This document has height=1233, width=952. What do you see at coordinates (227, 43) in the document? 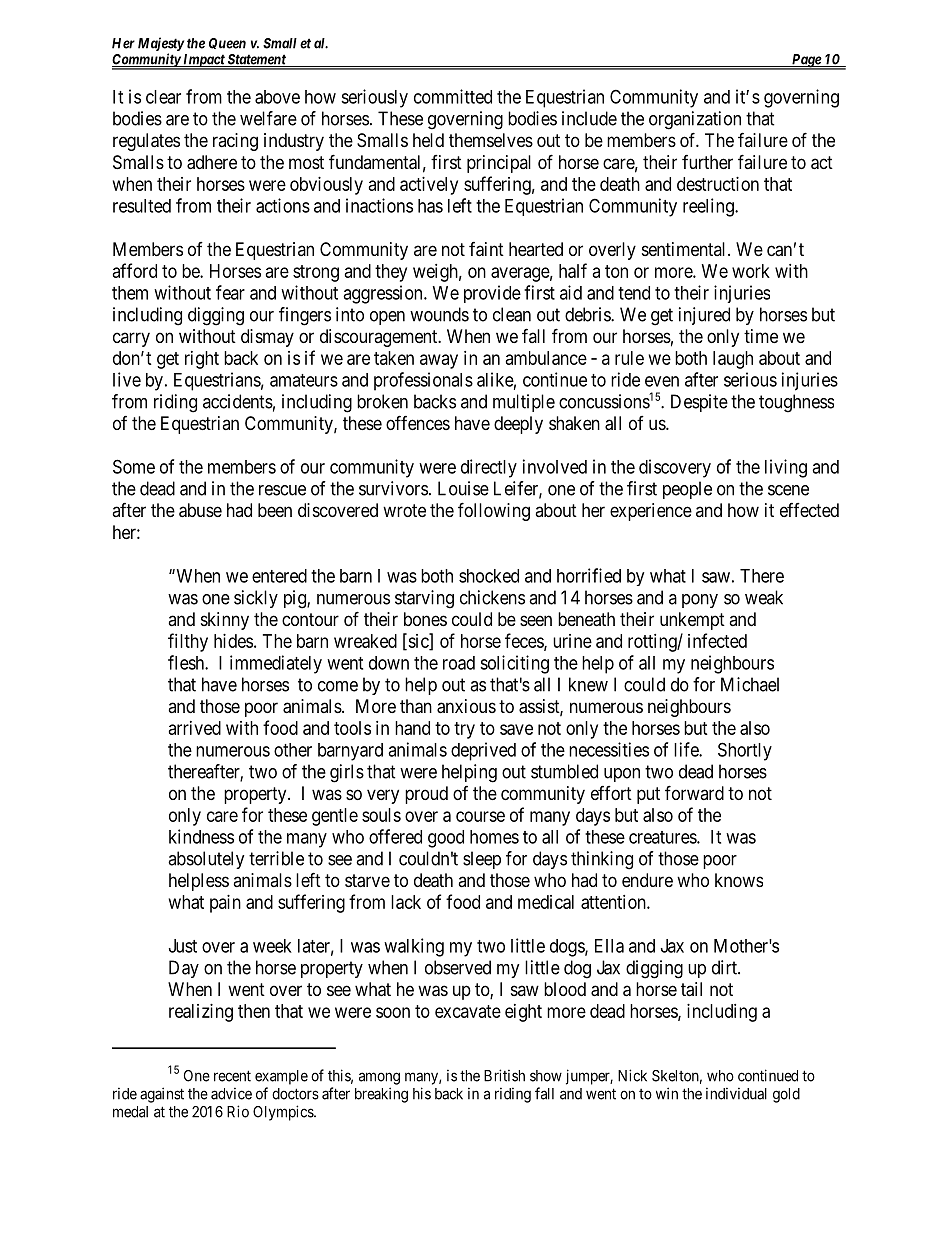
I see `Queen` at bounding box center [227, 43].
